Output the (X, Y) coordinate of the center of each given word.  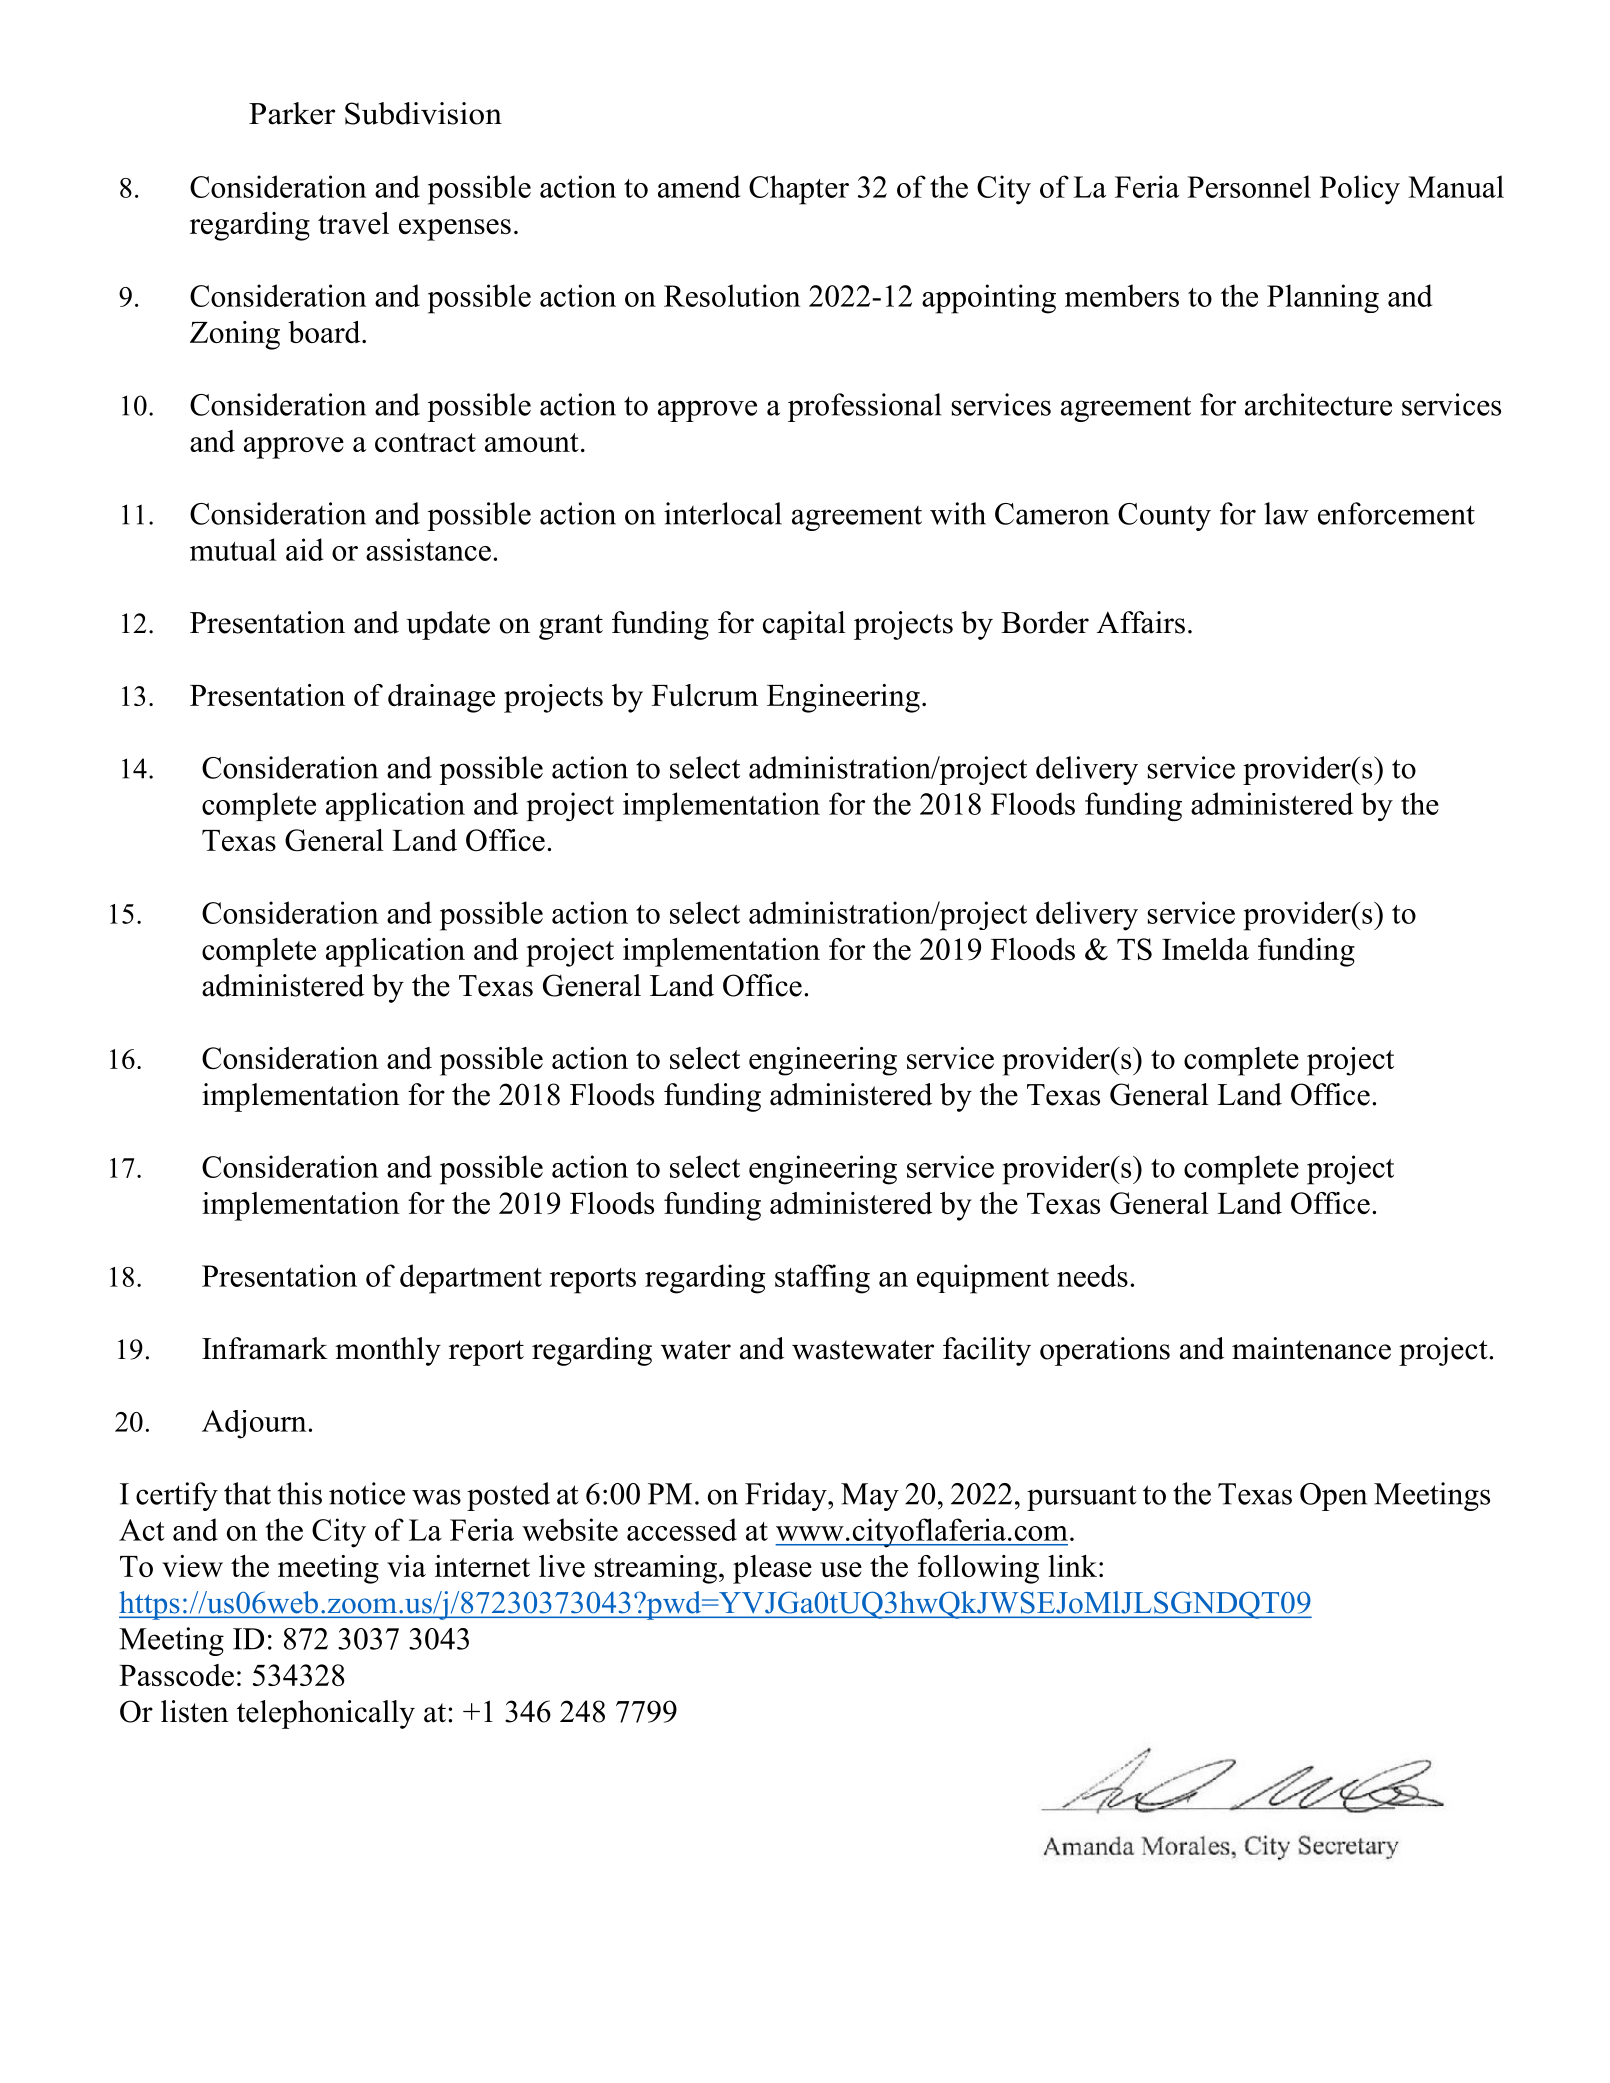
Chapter (799, 190)
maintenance (1311, 1348)
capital (804, 625)
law (1286, 513)
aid (304, 549)
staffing (822, 1279)
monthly (388, 1351)
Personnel (1249, 186)
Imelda (1205, 949)
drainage (441, 698)
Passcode (176, 1675)
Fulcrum (705, 695)
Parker (292, 113)
